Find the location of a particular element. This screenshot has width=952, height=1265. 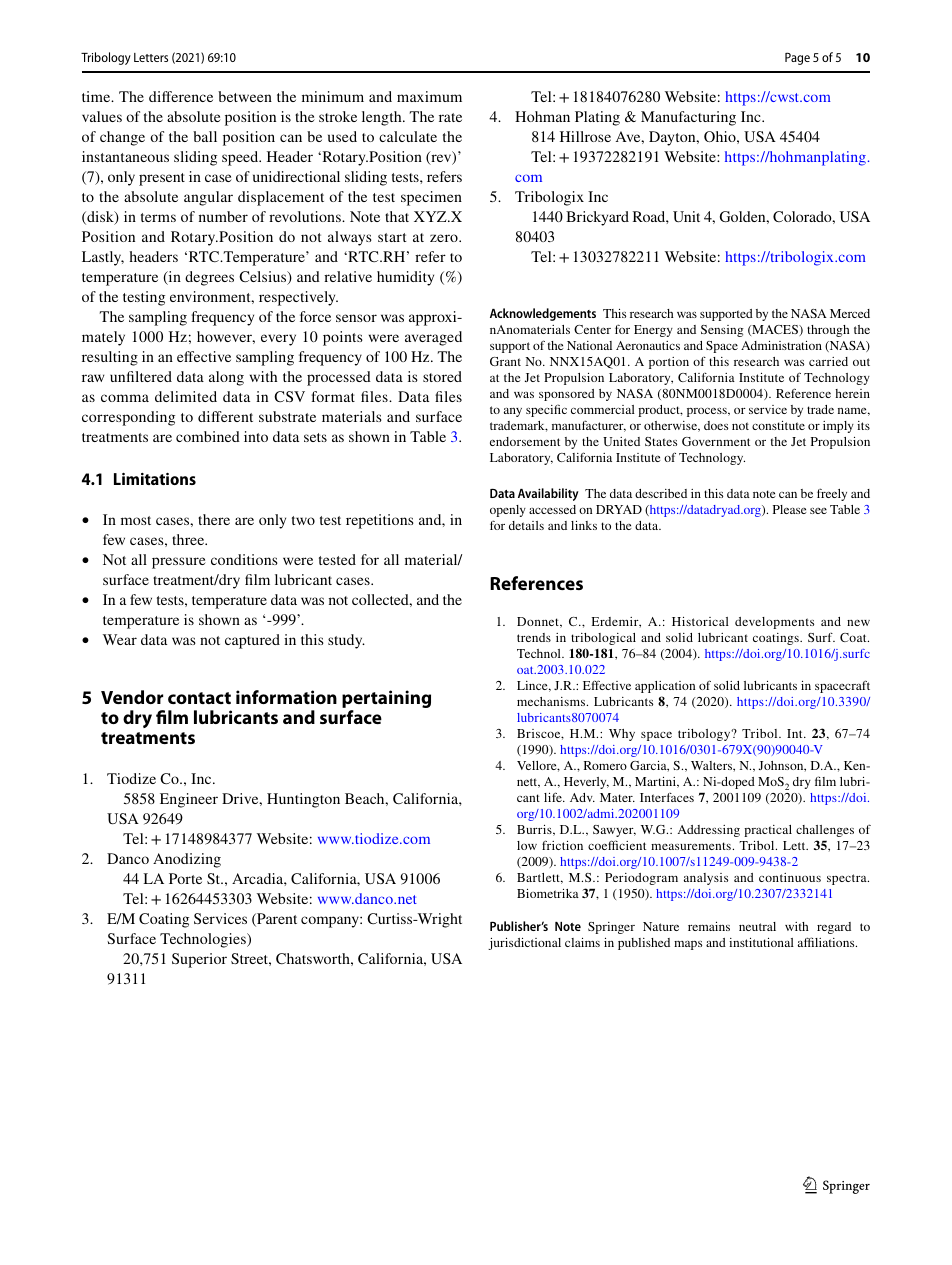

trends is located at coordinates (534, 637).
